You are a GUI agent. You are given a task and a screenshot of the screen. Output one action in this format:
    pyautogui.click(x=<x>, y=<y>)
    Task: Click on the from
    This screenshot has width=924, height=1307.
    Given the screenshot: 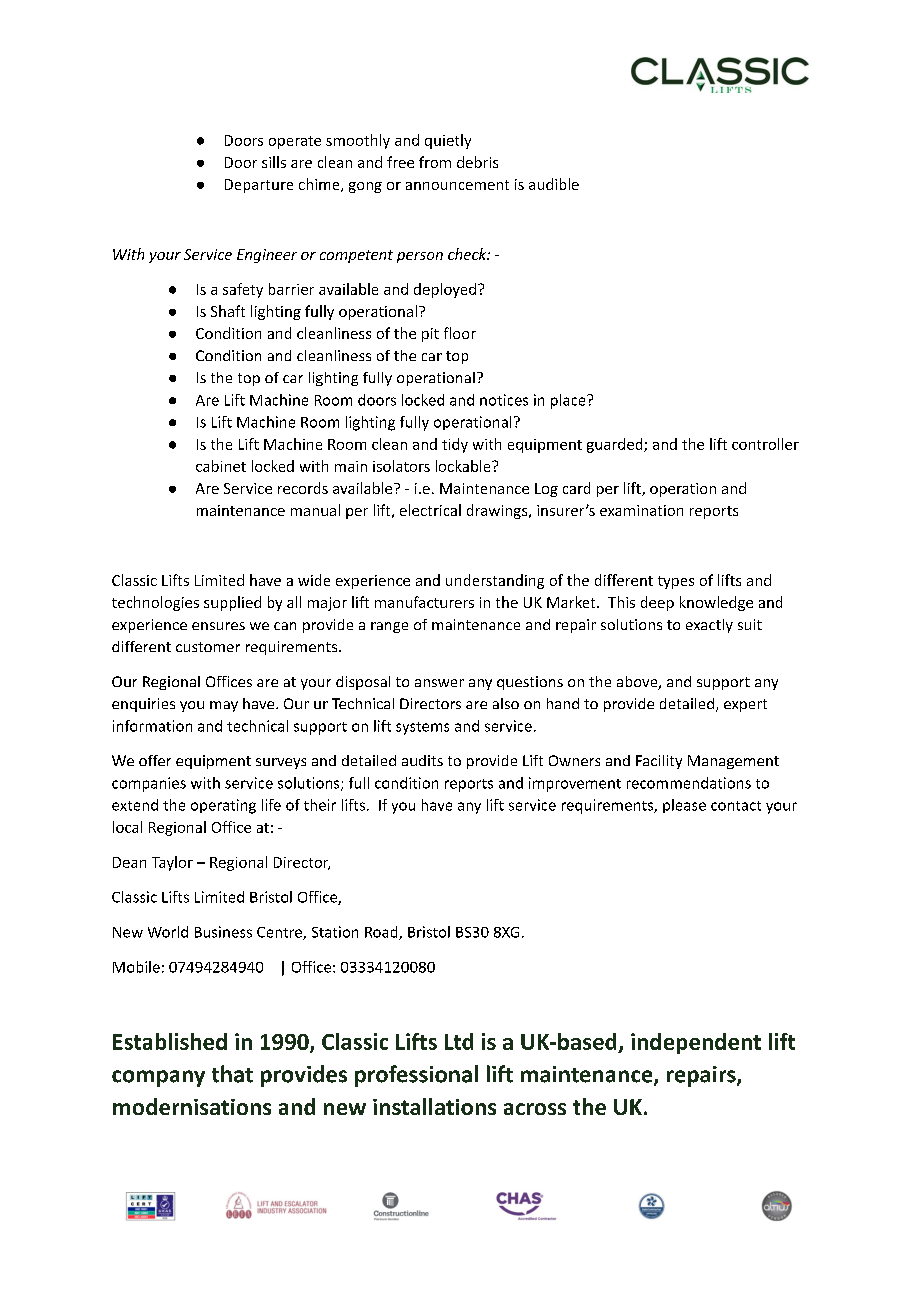 What is the action you would take?
    pyautogui.click(x=435, y=162)
